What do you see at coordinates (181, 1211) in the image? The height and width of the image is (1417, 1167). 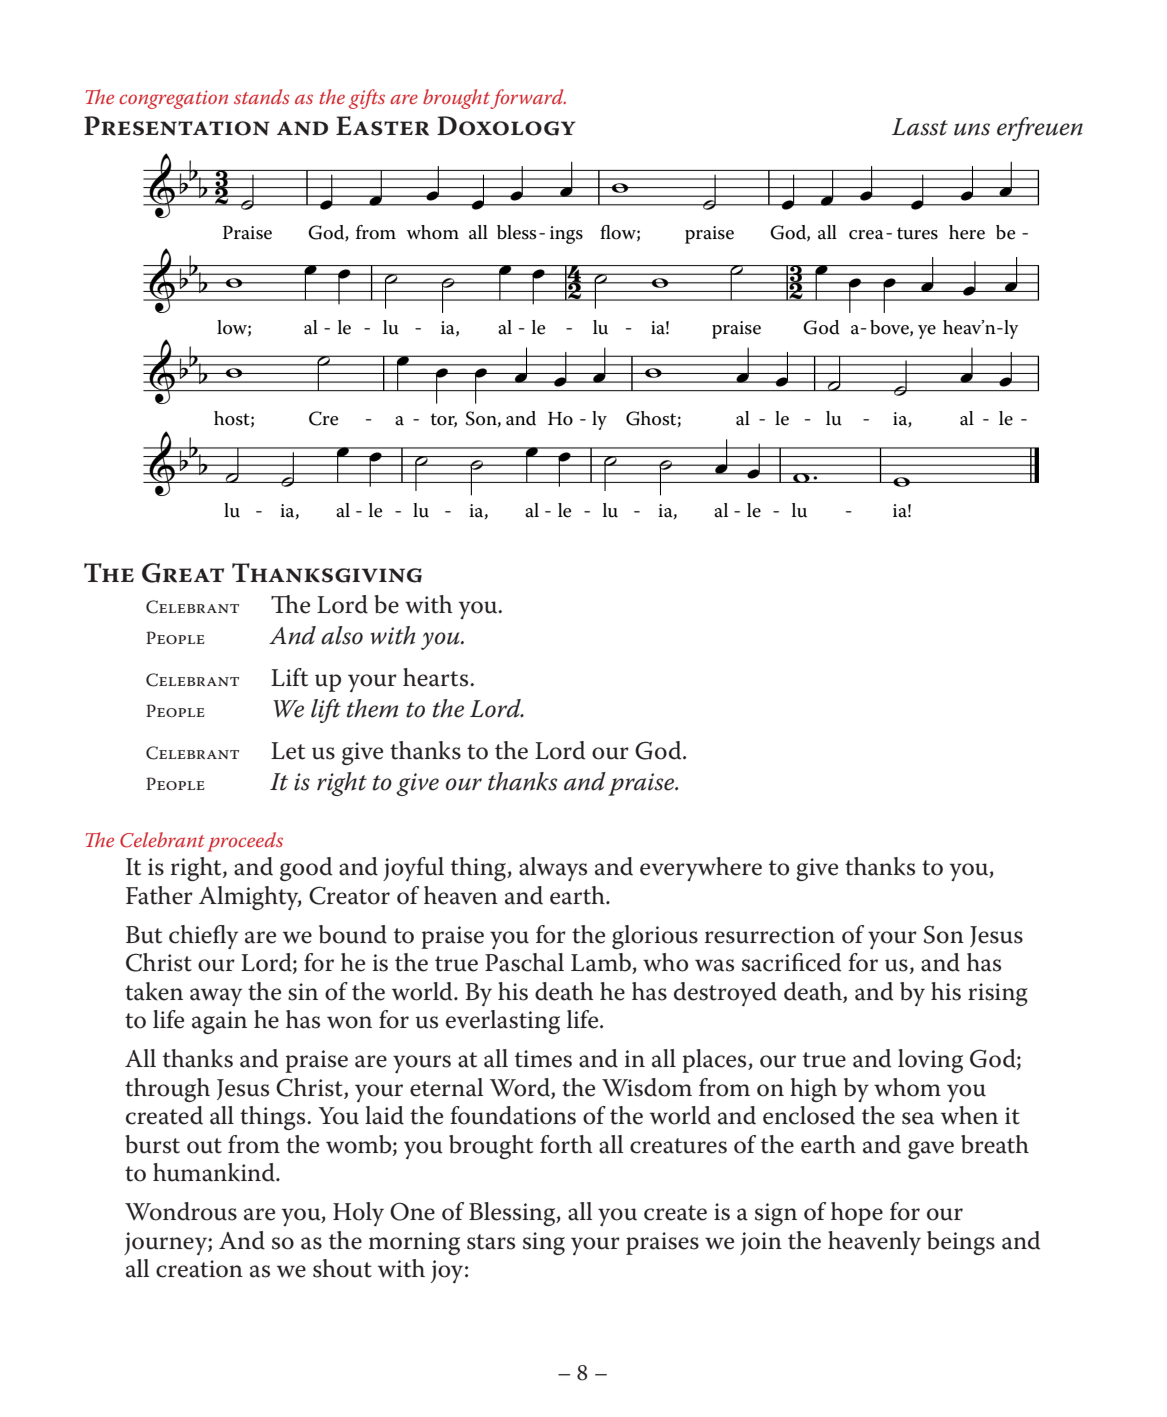 I see `Wondrous` at bounding box center [181, 1211].
